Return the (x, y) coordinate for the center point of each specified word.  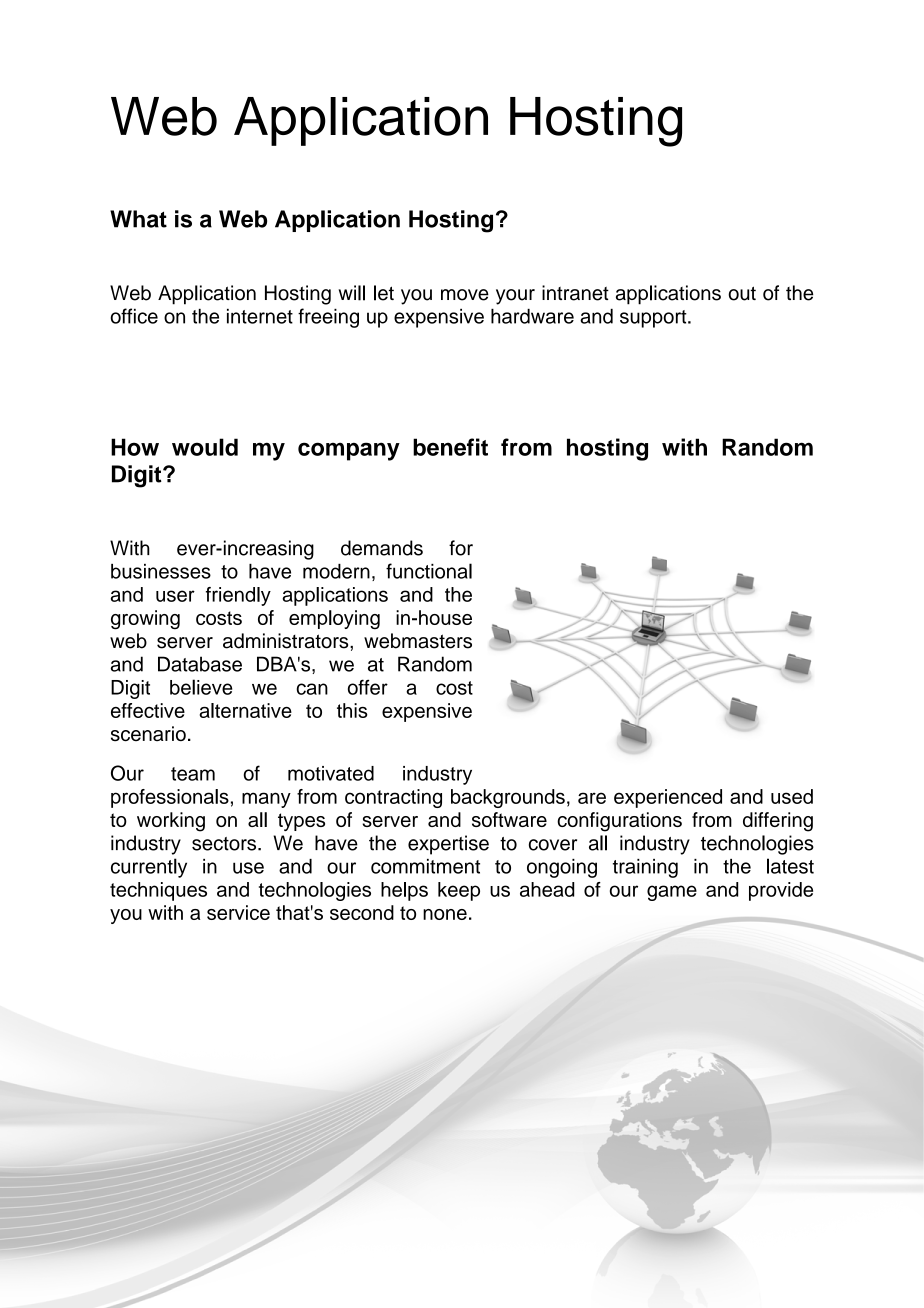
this (352, 710)
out (742, 293)
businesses (161, 571)
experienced (668, 798)
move (465, 295)
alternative (245, 710)
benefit (450, 447)
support (654, 319)
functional (429, 571)
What (138, 219)
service (238, 912)
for (461, 548)
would (205, 447)
